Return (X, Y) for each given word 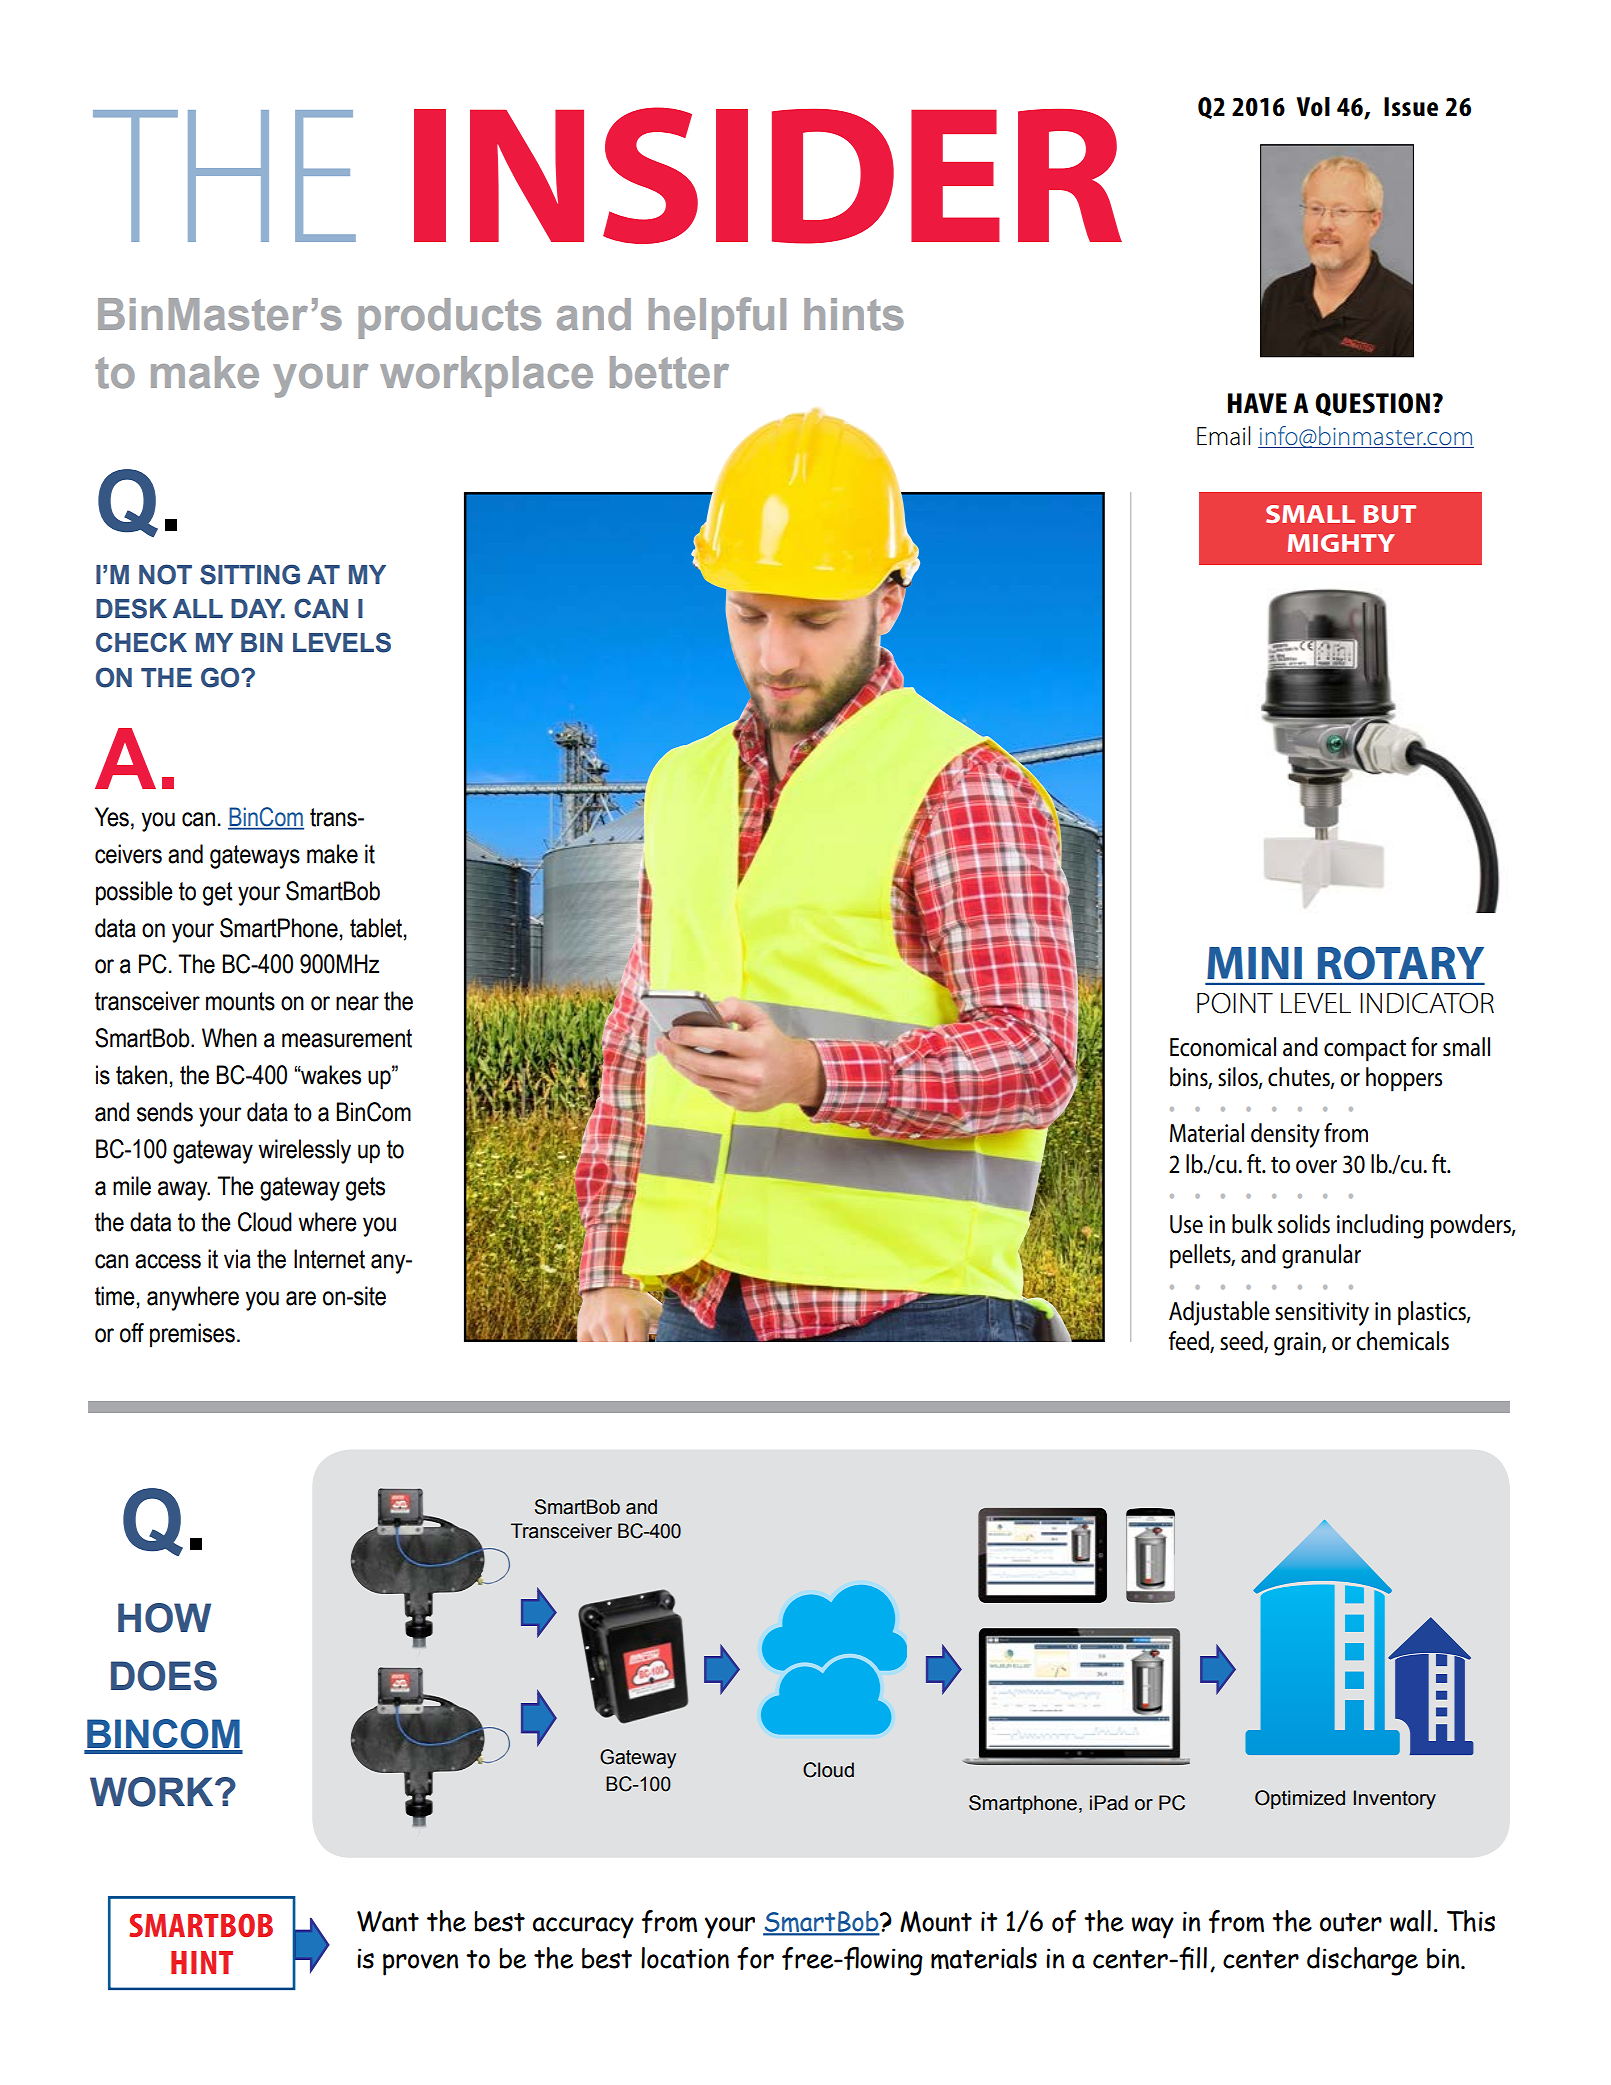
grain (1298, 1344)
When (229, 1038)
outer (1351, 1922)
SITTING (250, 574)
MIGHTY (1341, 543)
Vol (1313, 107)
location (685, 1958)
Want (388, 1921)
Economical (1223, 1047)
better (669, 372)
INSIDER (768, 175)
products (449, 318)
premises (192, 1335)
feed (1190, 1342)
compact (1365, 1050)
